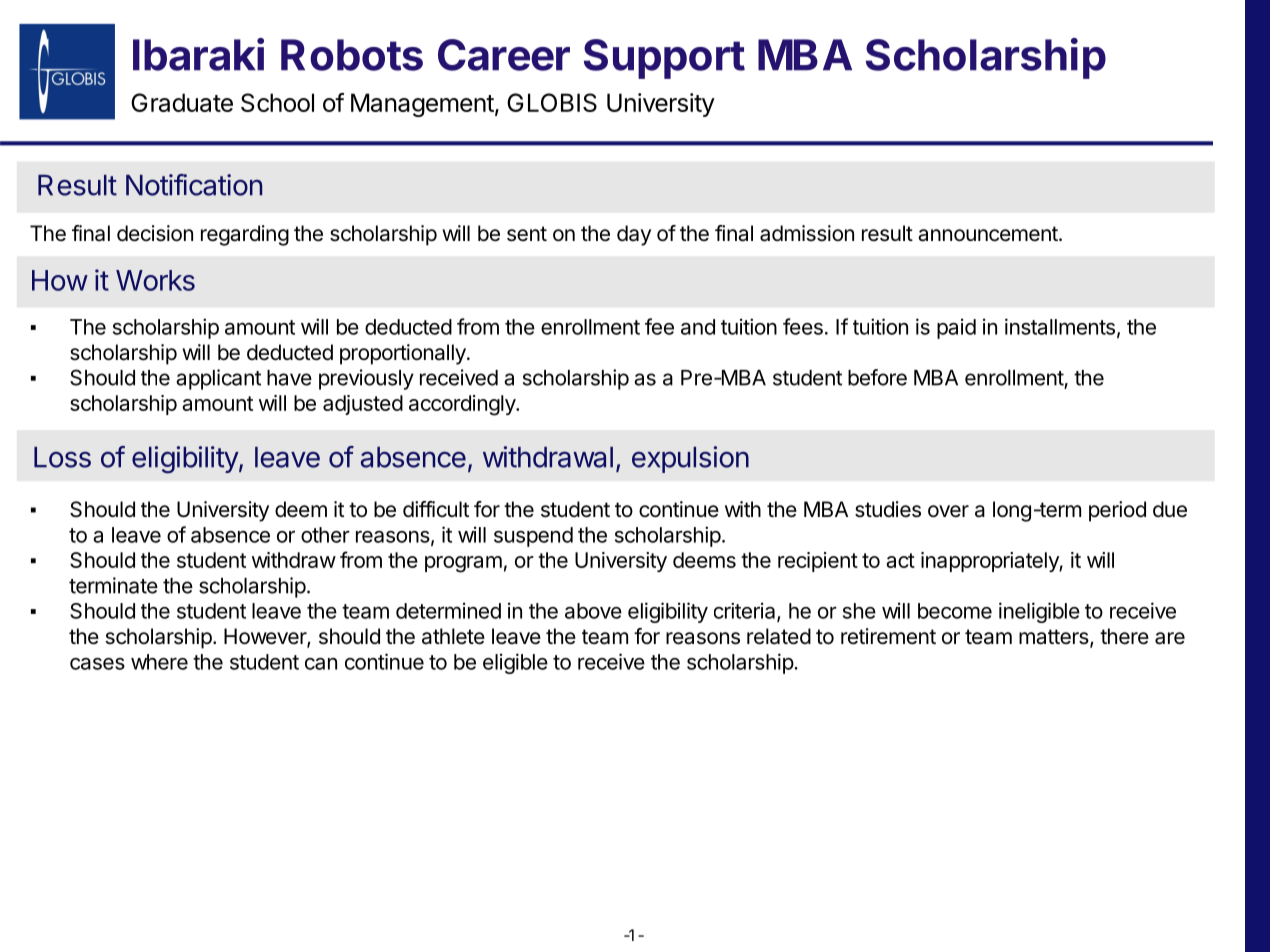 The image size is (1270, 952). Describe the element at coordinates (988, 234) in the image. I see `announcement` at that location.
